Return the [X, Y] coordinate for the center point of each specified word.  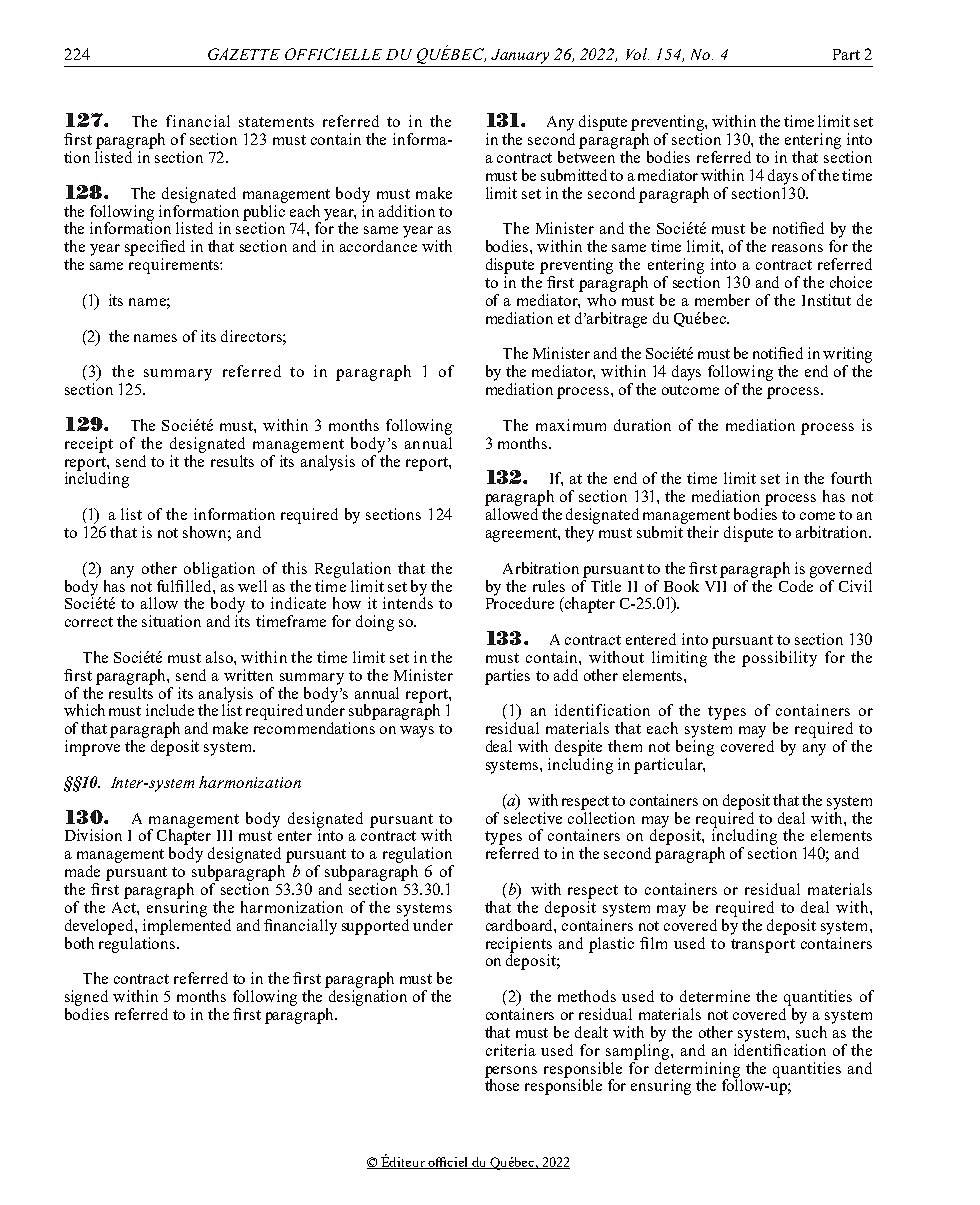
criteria [511, 1050]
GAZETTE [244, 54]
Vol [637, 54]
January [520, 56]
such [811, 1032]
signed [86, 998]
